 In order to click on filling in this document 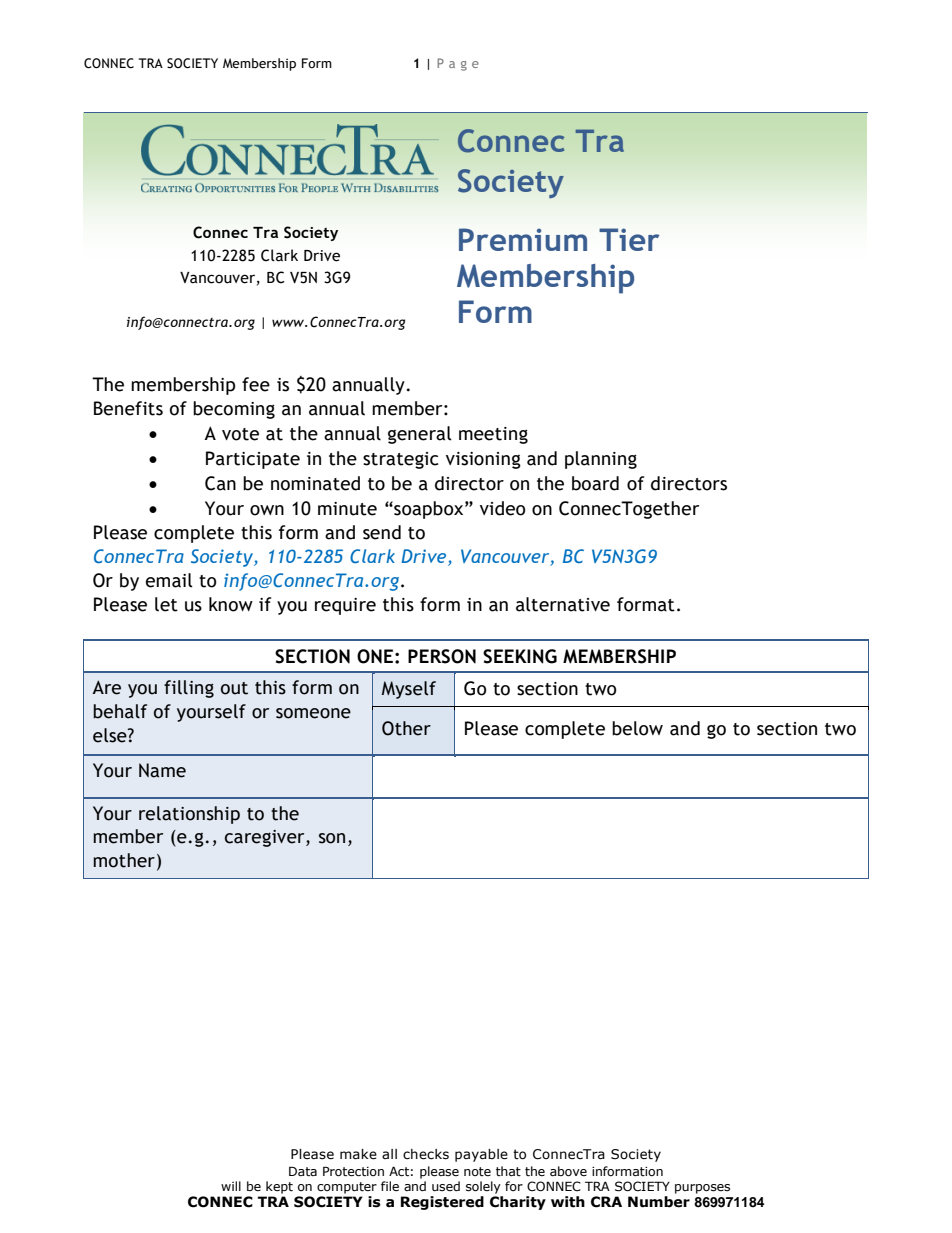, I will do `click(189, 689)`.
